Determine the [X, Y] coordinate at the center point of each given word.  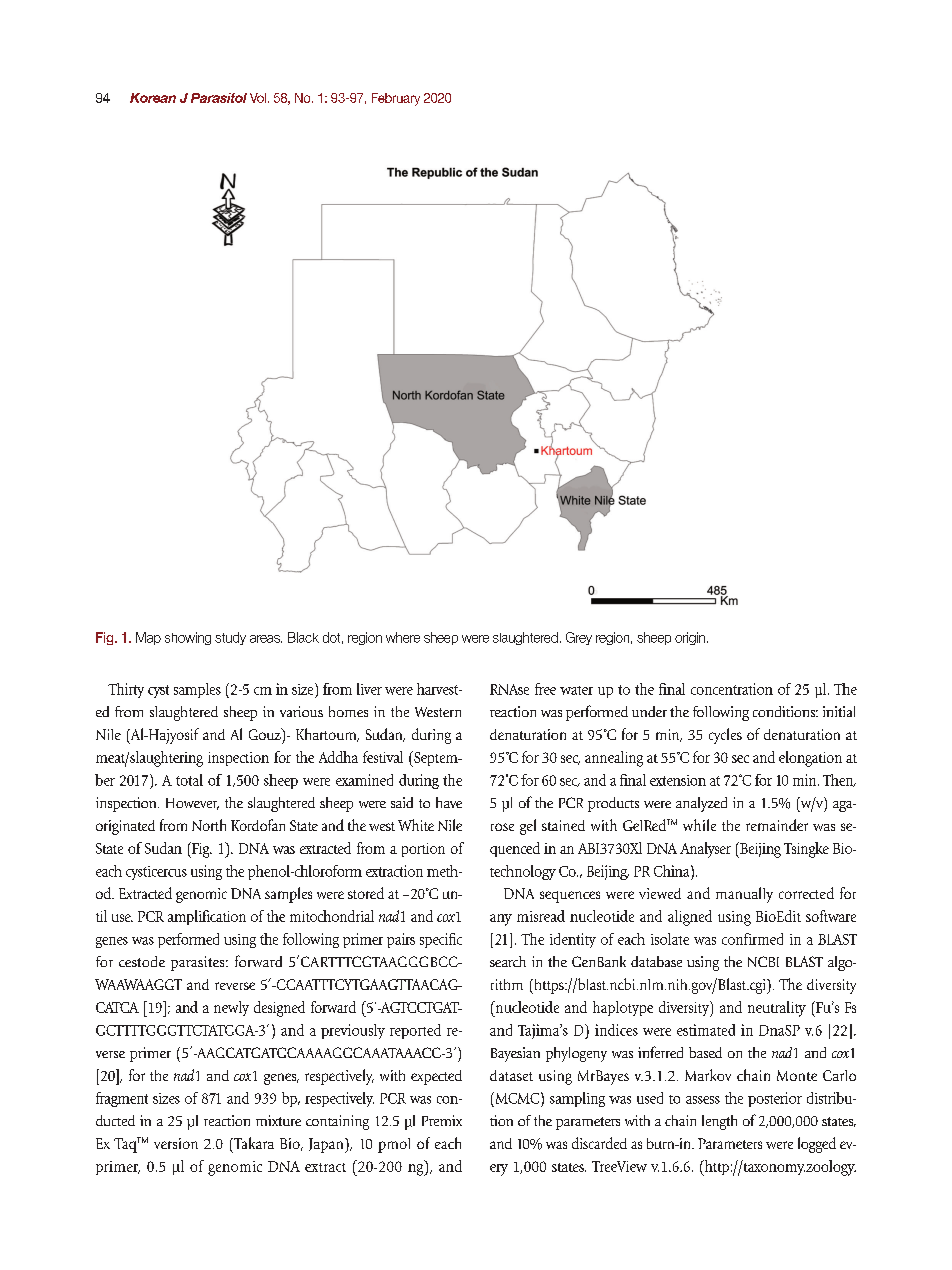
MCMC [517, 1098]
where [403, 637]
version [176, 1143]
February [396, 99]
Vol [258, 98]
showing [188, 638]
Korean [153, 98]
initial [839, 711]
